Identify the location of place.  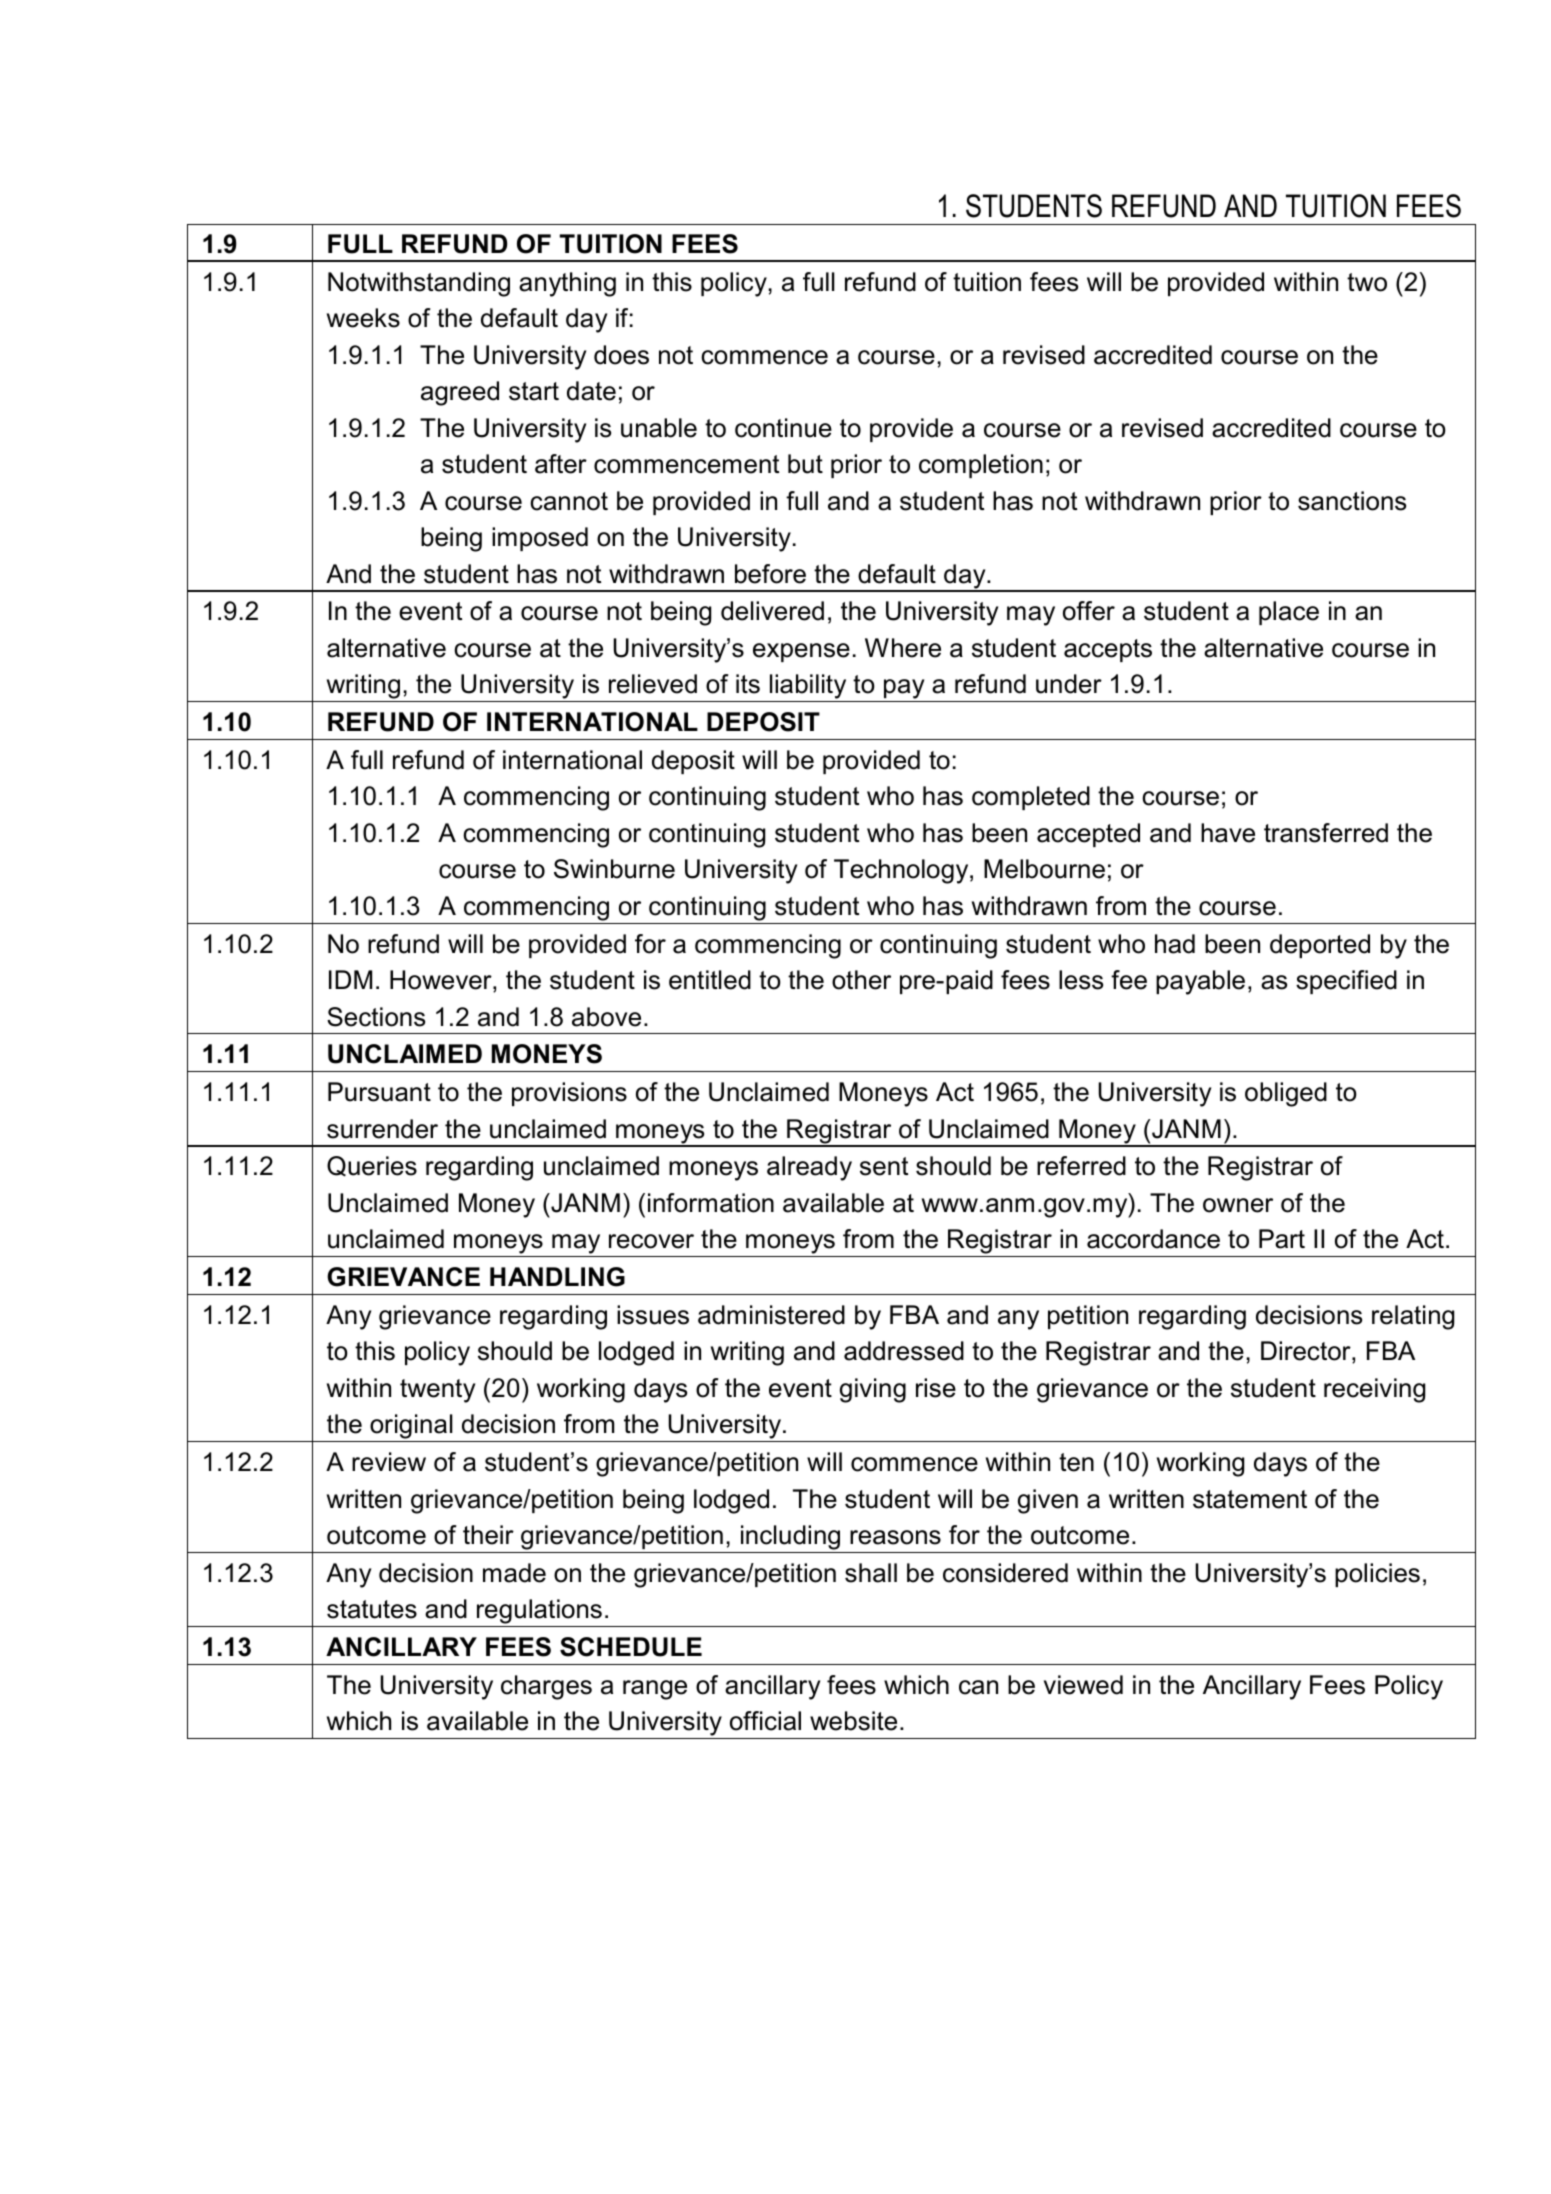
(1289, 613).
